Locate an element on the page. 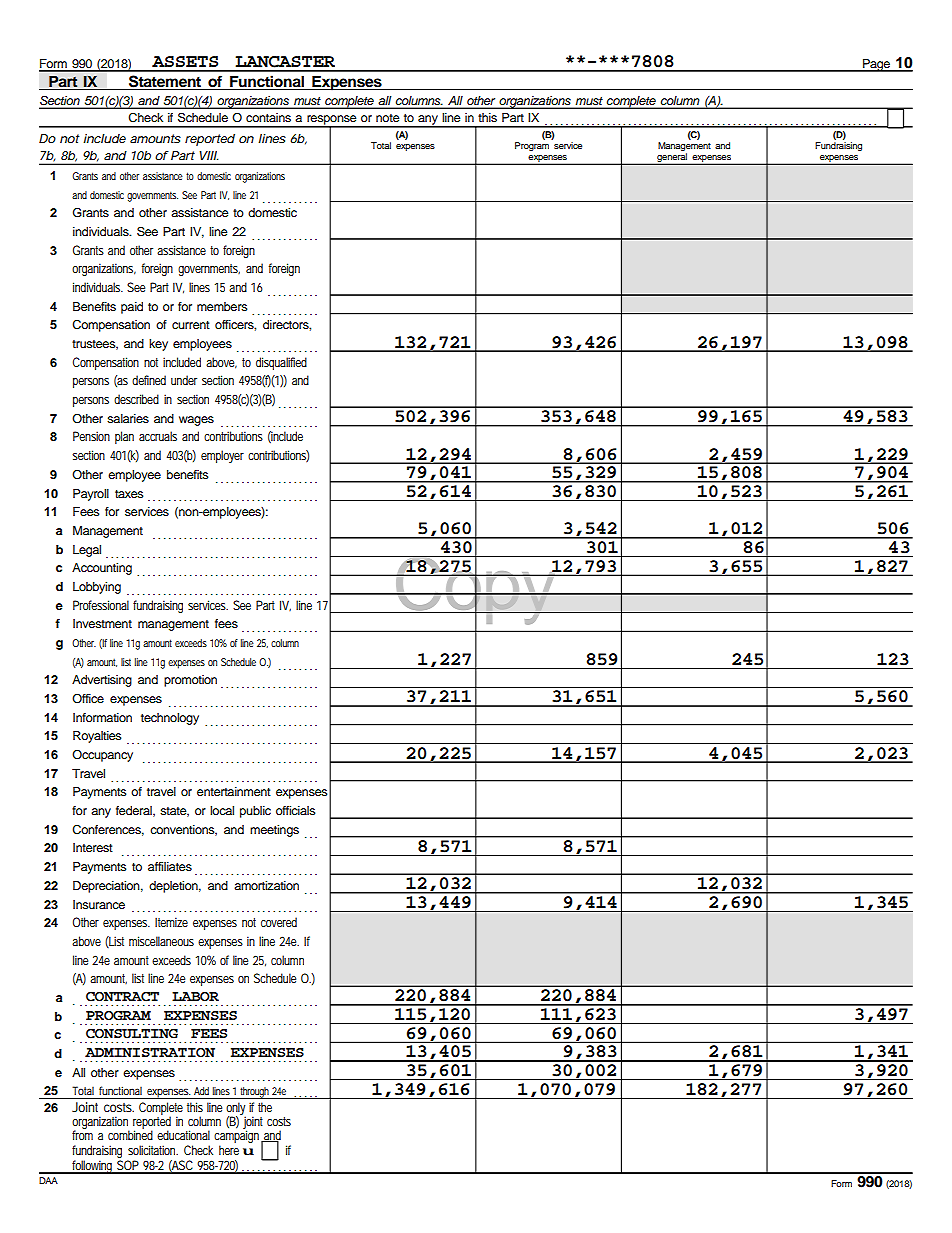 Image resolution: width=952 pixels, height=1233 pixels. through is located at coordinates (255, 1093).
